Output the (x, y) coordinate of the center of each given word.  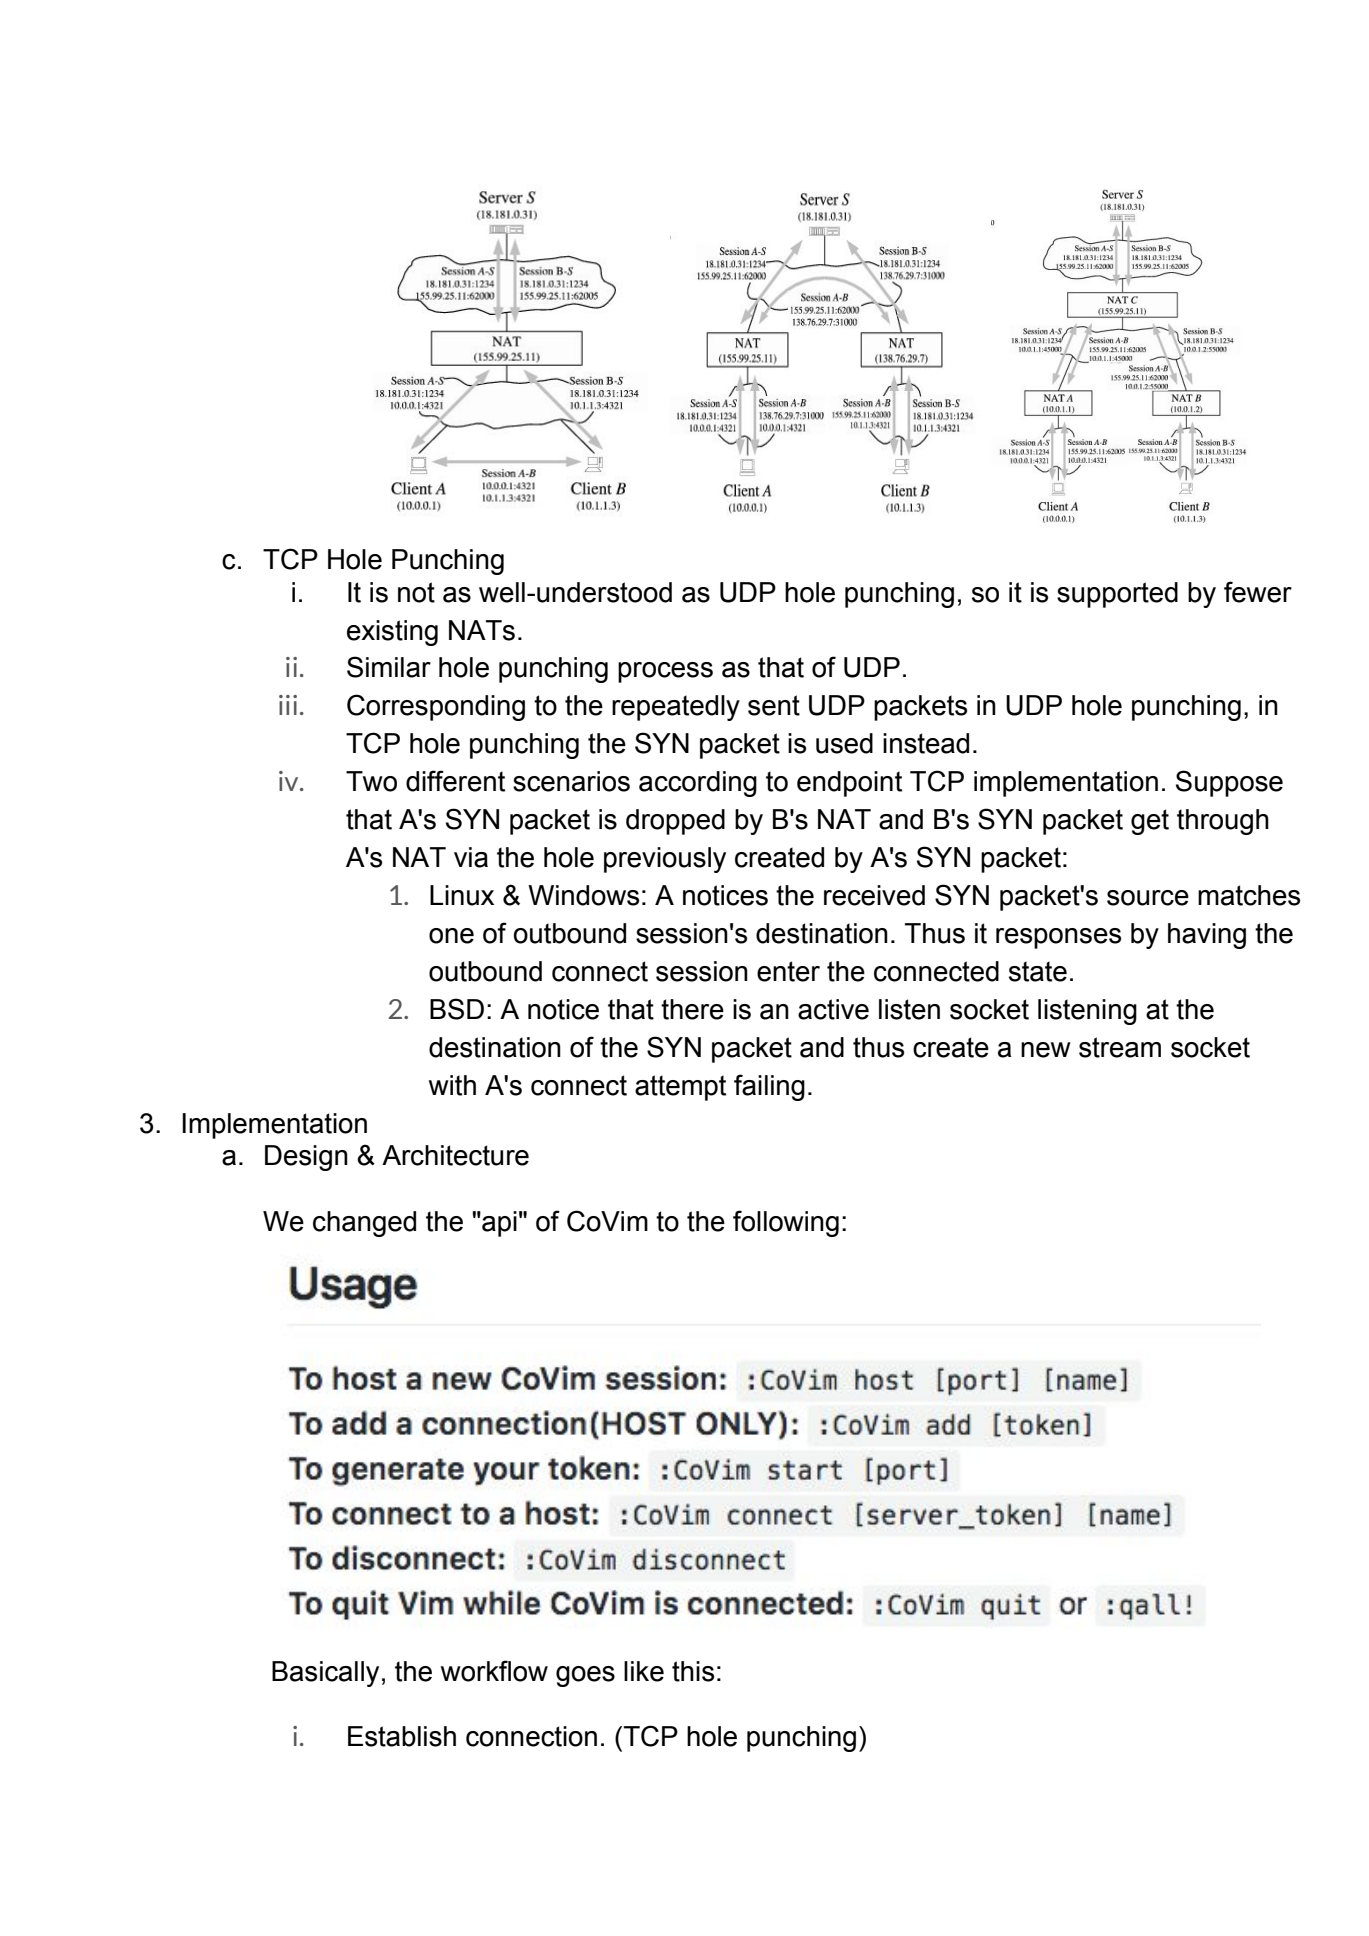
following (786, 1223)
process (665, 672)
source (1148, 898)
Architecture (455, 1155)
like (644, 1671)
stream (1120, 1047)
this (693, 1671)
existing (392, 633)
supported (1117, 595)
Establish (402, 1736)
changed (364, 1224)
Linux (462, 895)
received (874, 895)
